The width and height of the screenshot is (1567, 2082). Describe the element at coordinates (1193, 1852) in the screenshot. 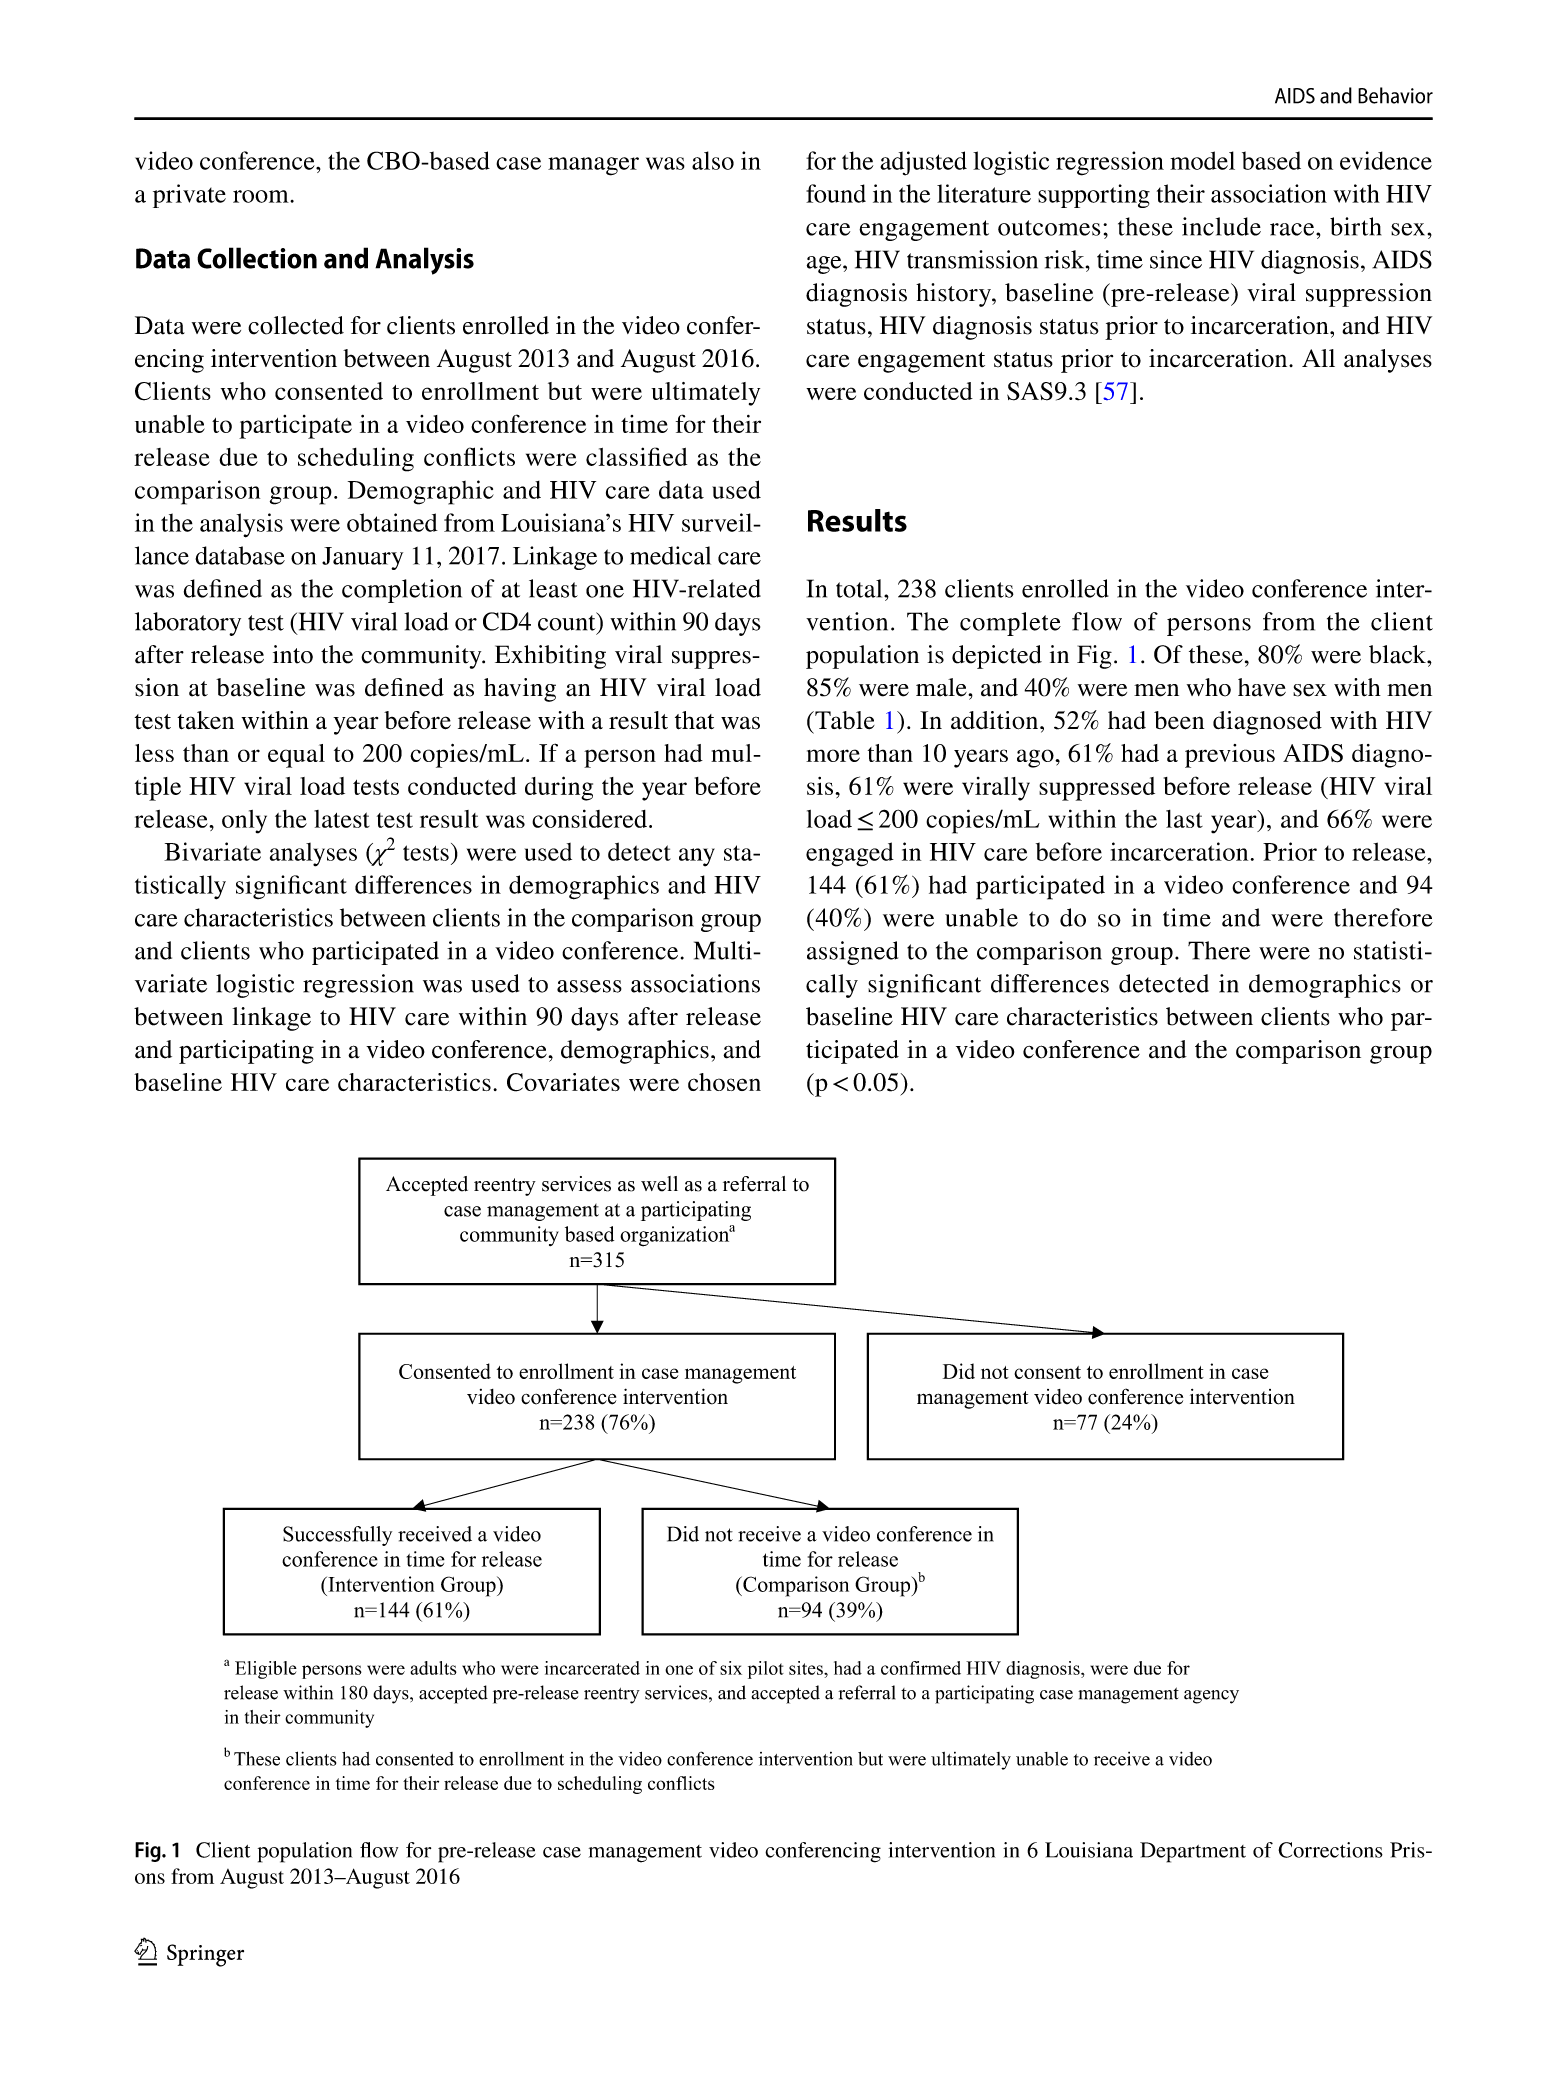

I see `Department` at that location.
